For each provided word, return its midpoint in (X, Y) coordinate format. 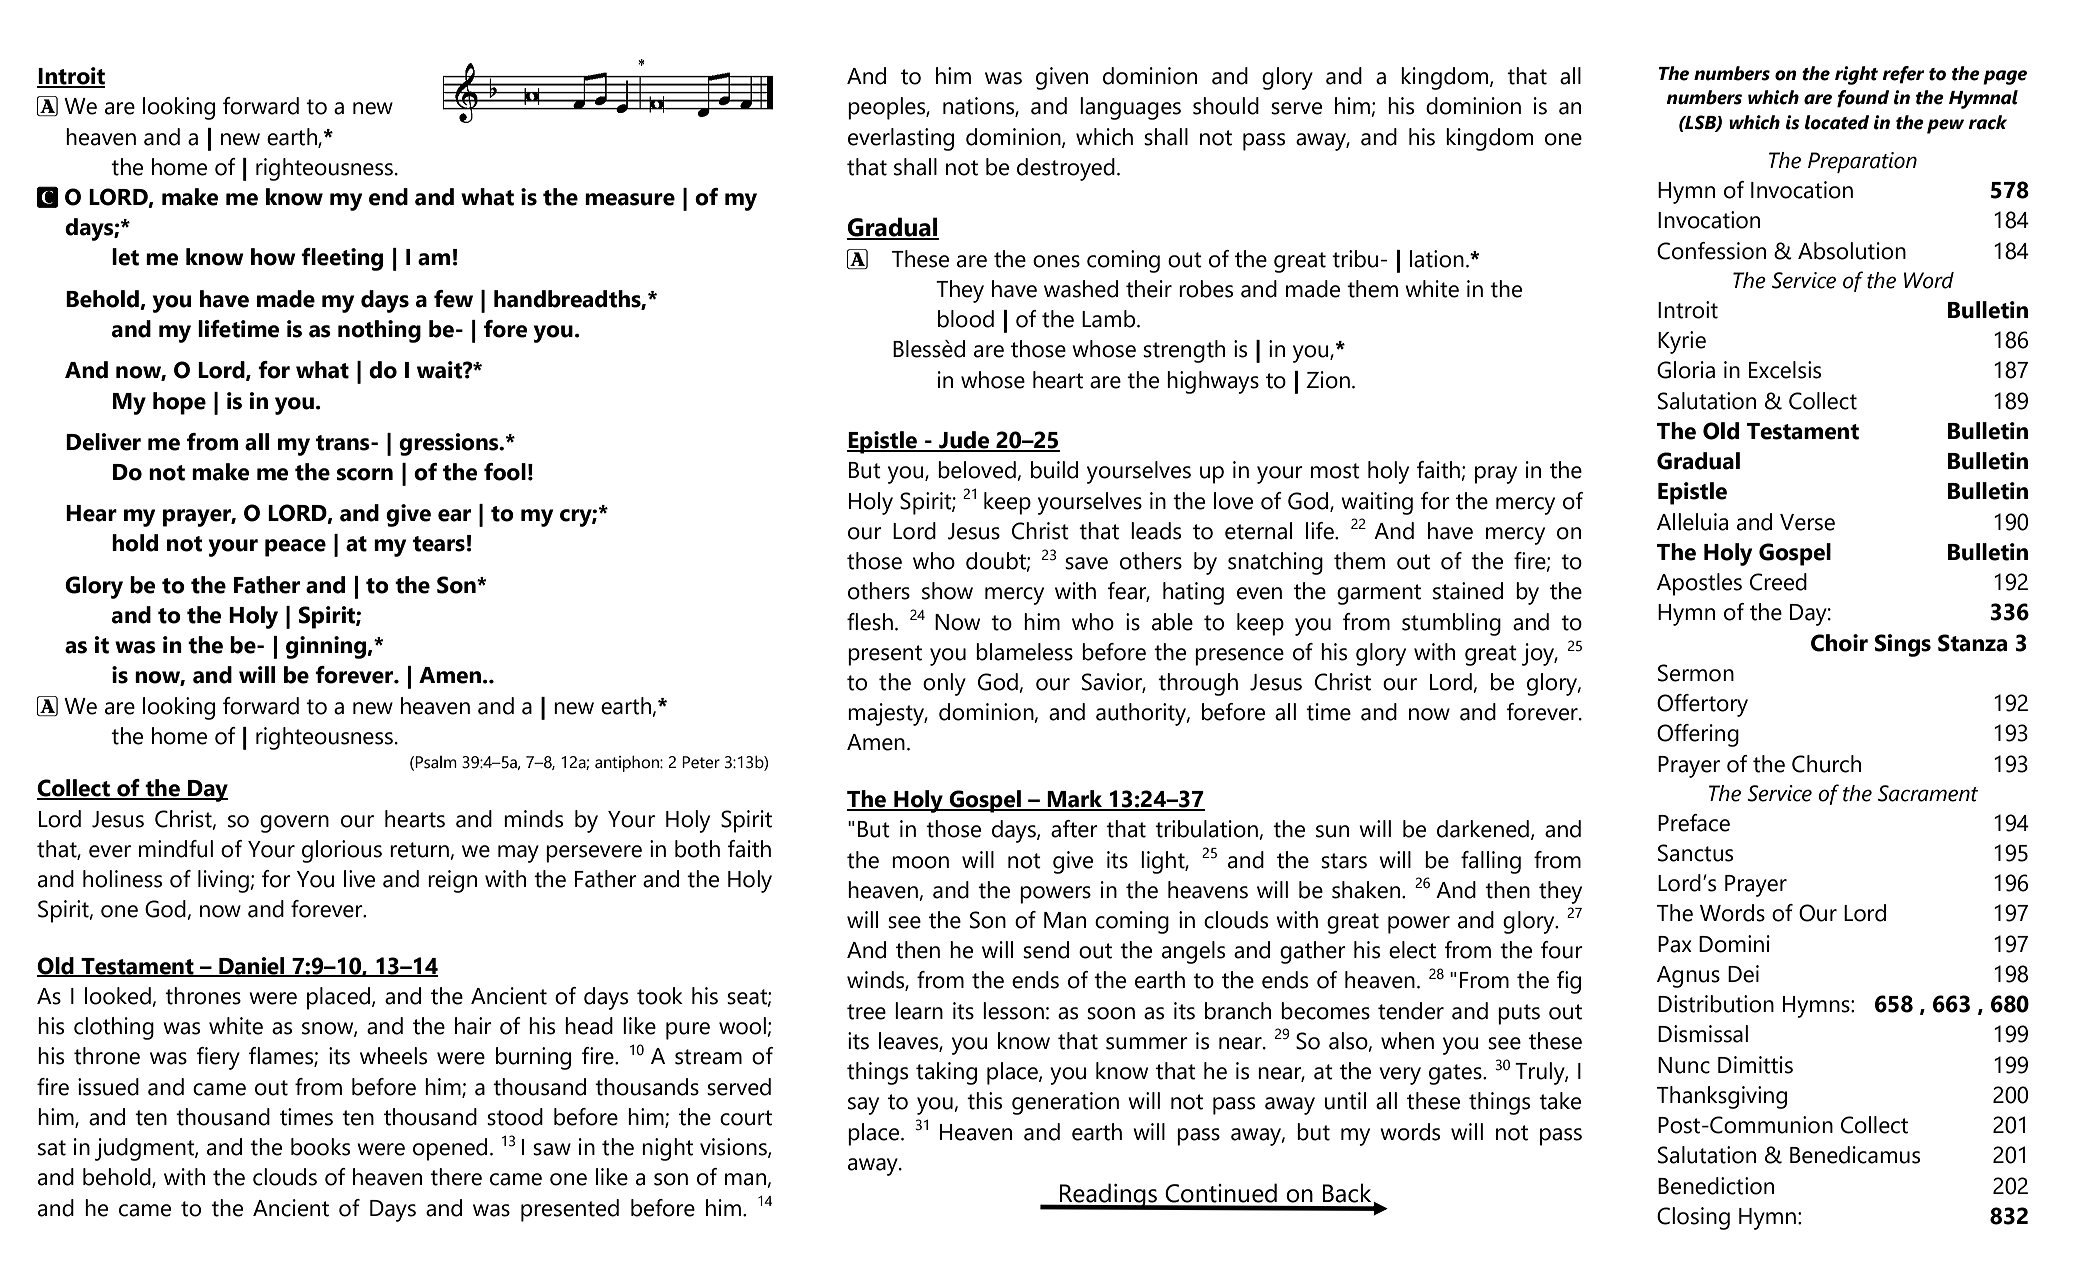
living (224, 881)
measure (630, 199)
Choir (1839, 643)
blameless (1024, 652)
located (1837, 122)
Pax (1675, 944)
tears (439, 544)
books (320, 1147)
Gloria (1686, 370)
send (1046, 950)
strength (1184, 351)
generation (1065, 1103)
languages (1130, 108)
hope (179, 403)
